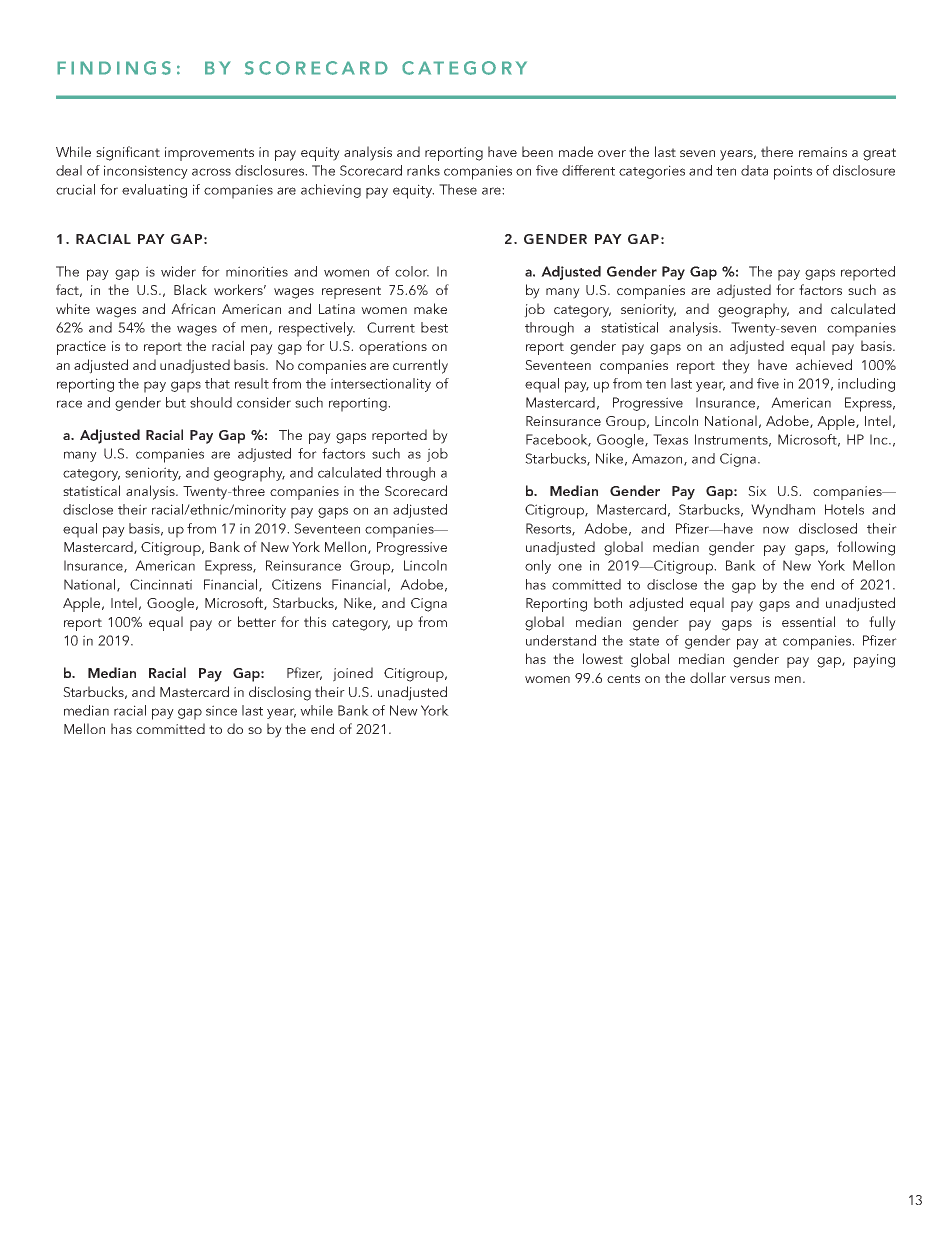 This screenshot has width=952, height=1233. What do you see at coordinates (114, 68) in the screenshot?
I see `FINDINGS` at bounding box center [114, 68].
